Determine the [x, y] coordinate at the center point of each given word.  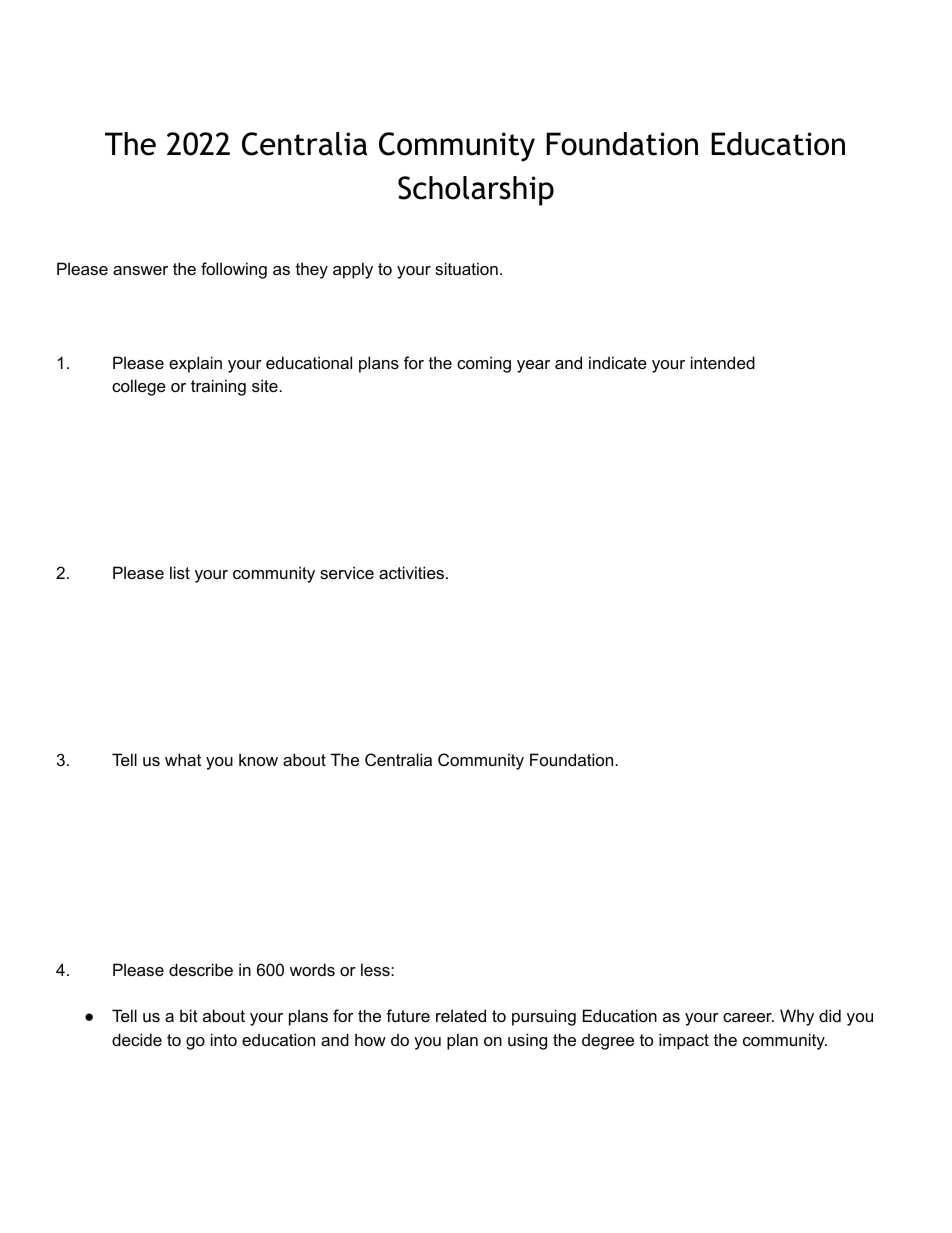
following [234, 270]
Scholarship [476, 191]
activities [411, 572]
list [180, 572]
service [347, 572]
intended [723, 362]
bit [189, 1015]
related [461, 1015]
